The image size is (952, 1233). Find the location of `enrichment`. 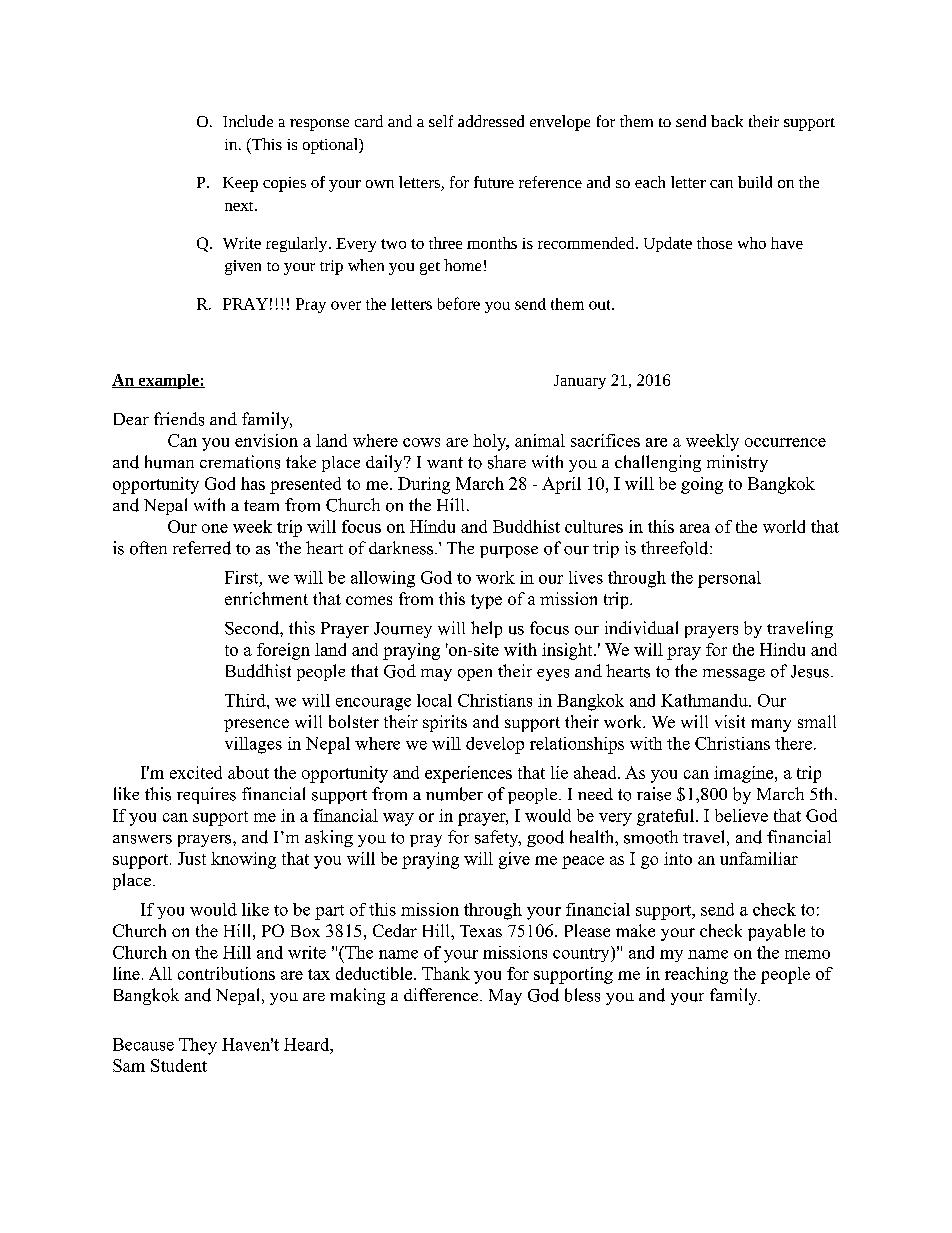

enrichment is located at coordinates (266, 598).
